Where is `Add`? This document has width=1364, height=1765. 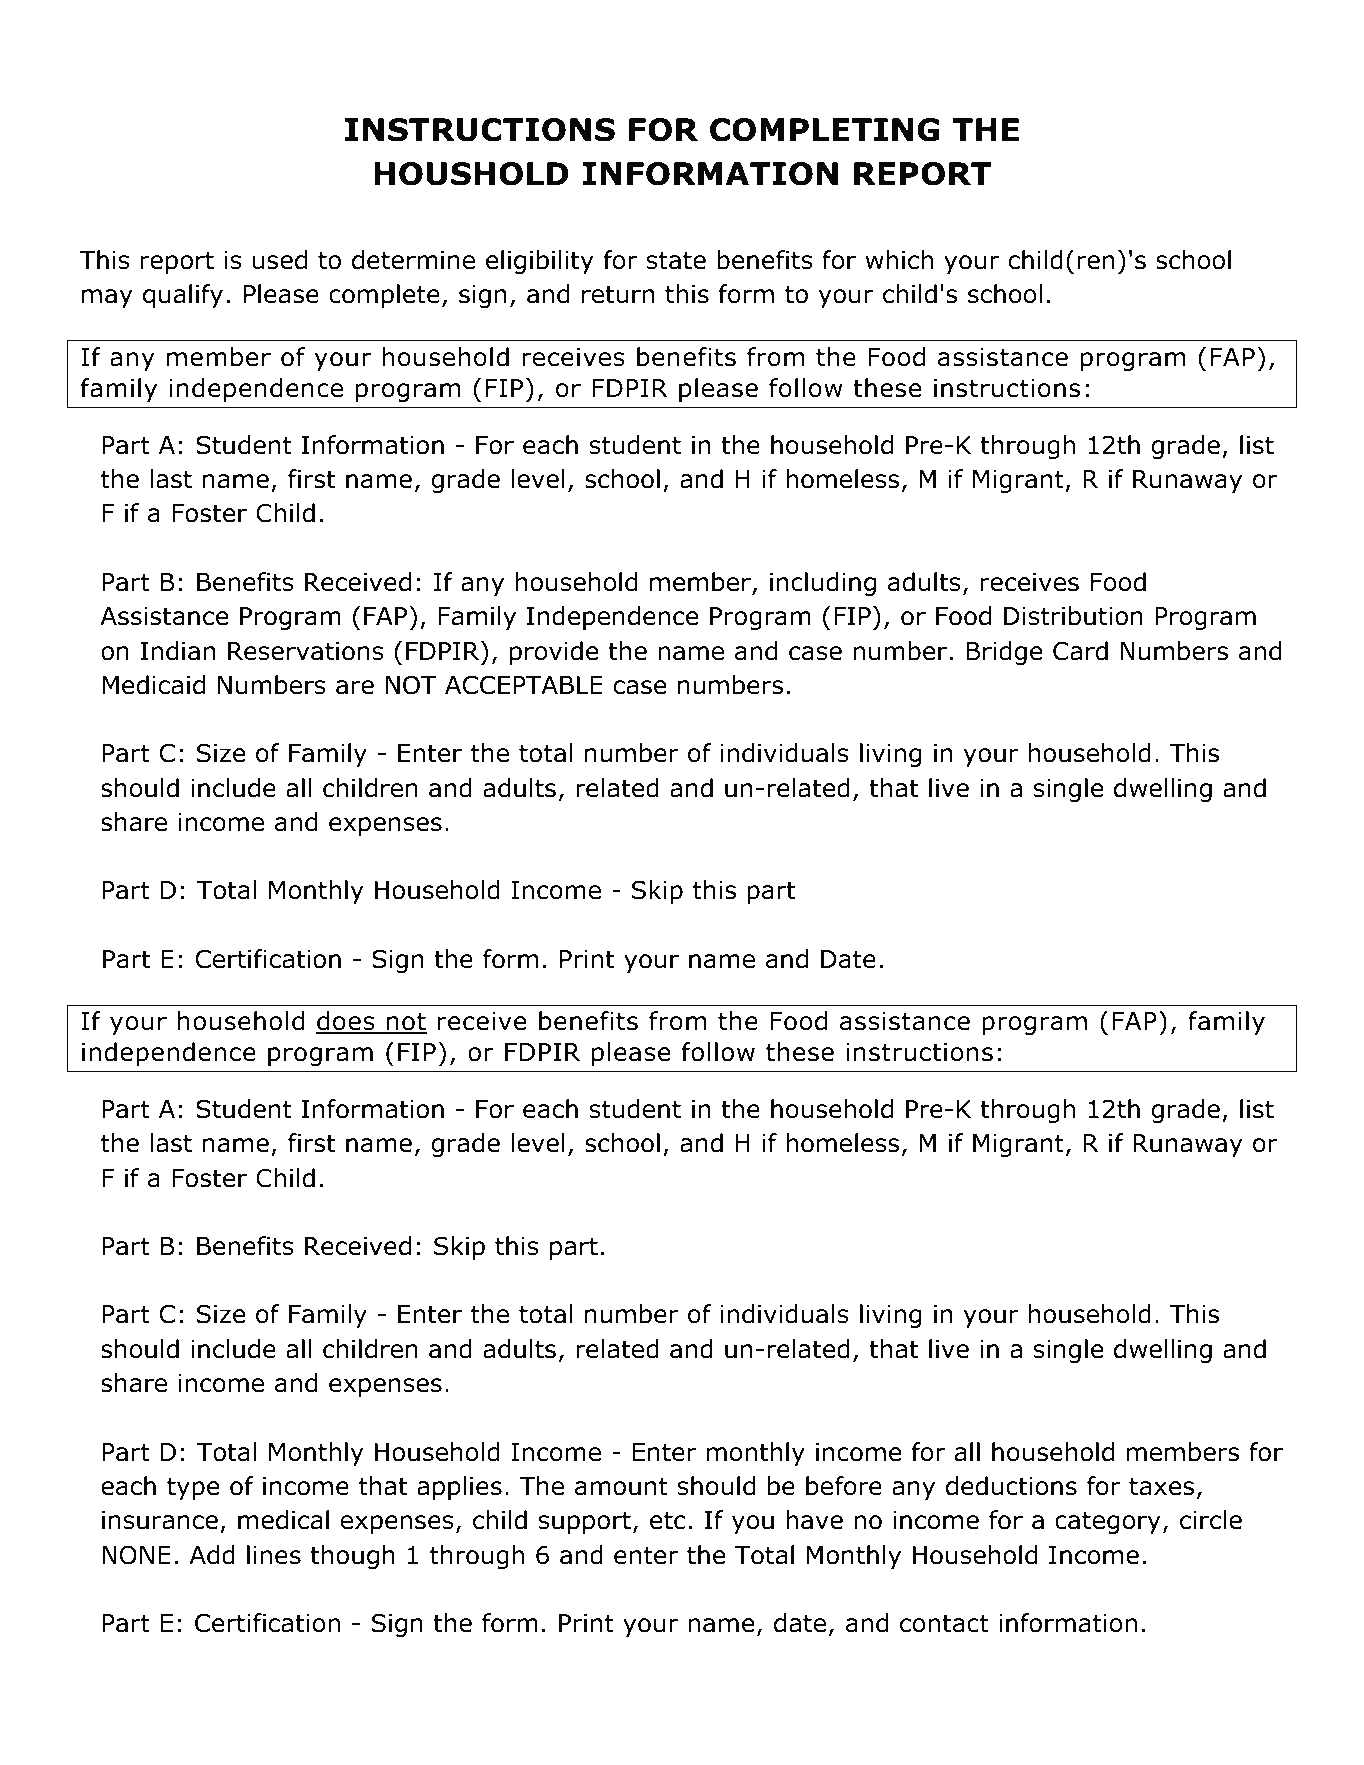
Add is located at coordinates (212, 1555).
